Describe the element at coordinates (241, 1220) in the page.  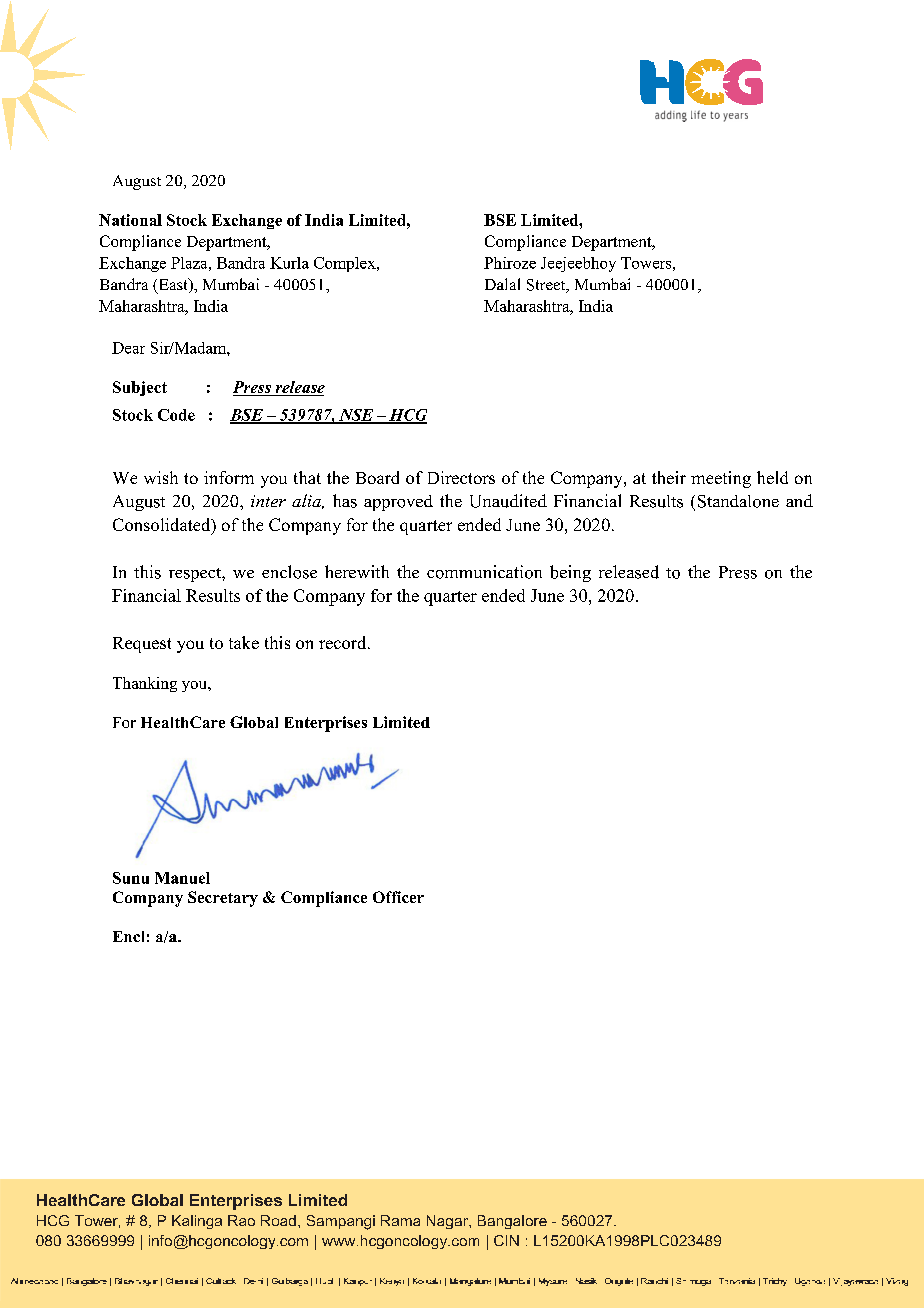
I see `Rao` at that location.
